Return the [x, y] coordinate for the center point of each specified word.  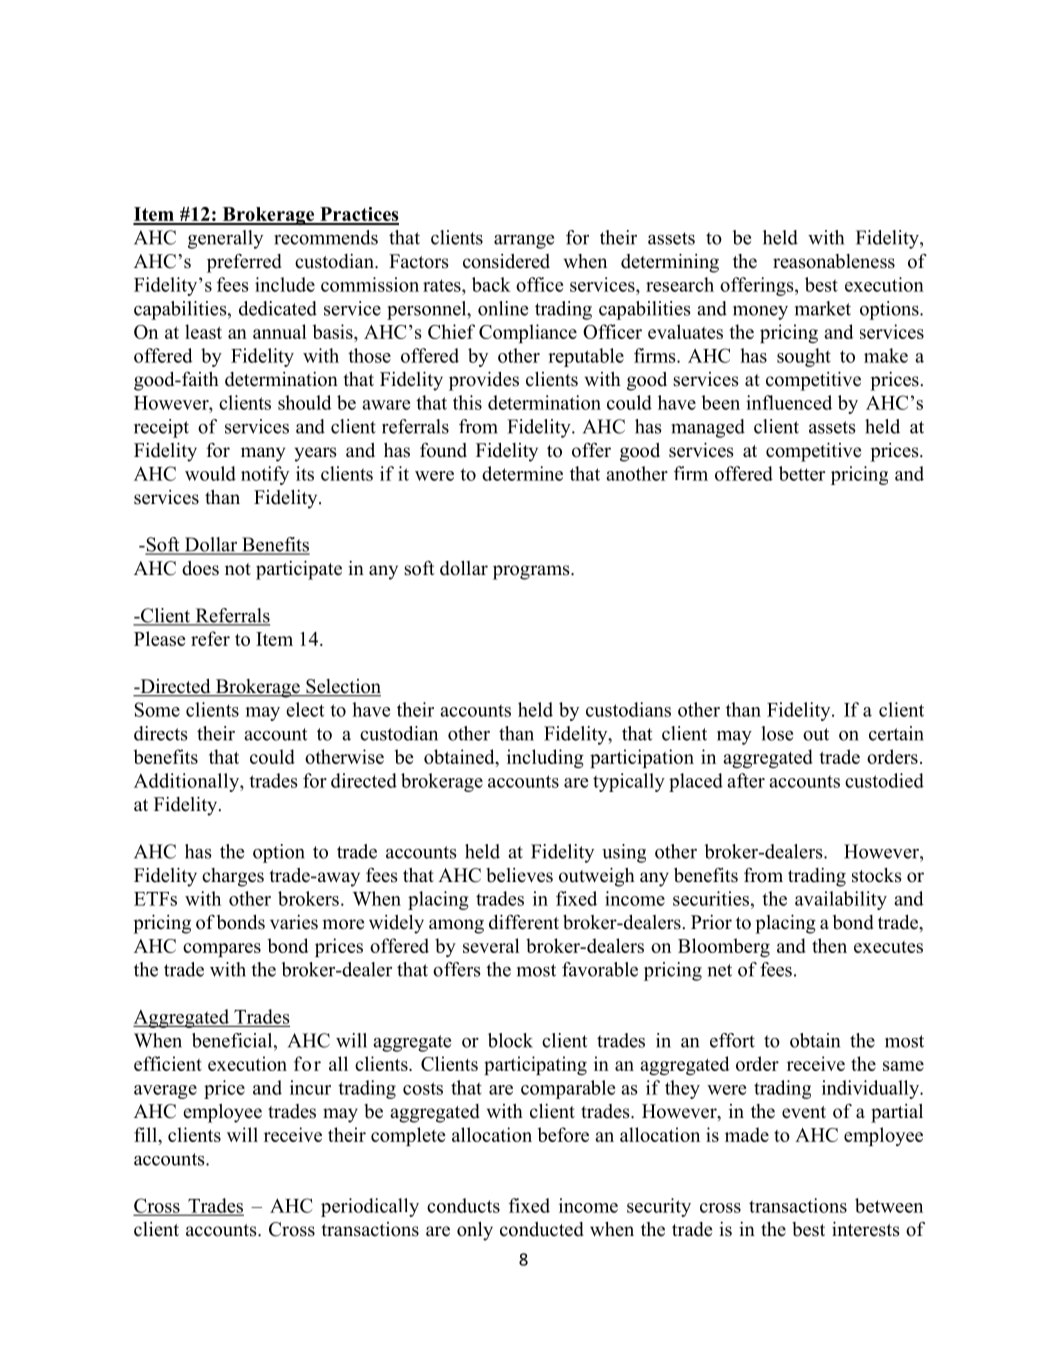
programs [532, 572]
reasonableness [834, 261]
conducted [542, 1229]
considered [506, 261]
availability [841, 900]
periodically [370, 1207]
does [200, 568]
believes [519, 875]
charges [233, 877]
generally [225, 239]
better [802, 473]
